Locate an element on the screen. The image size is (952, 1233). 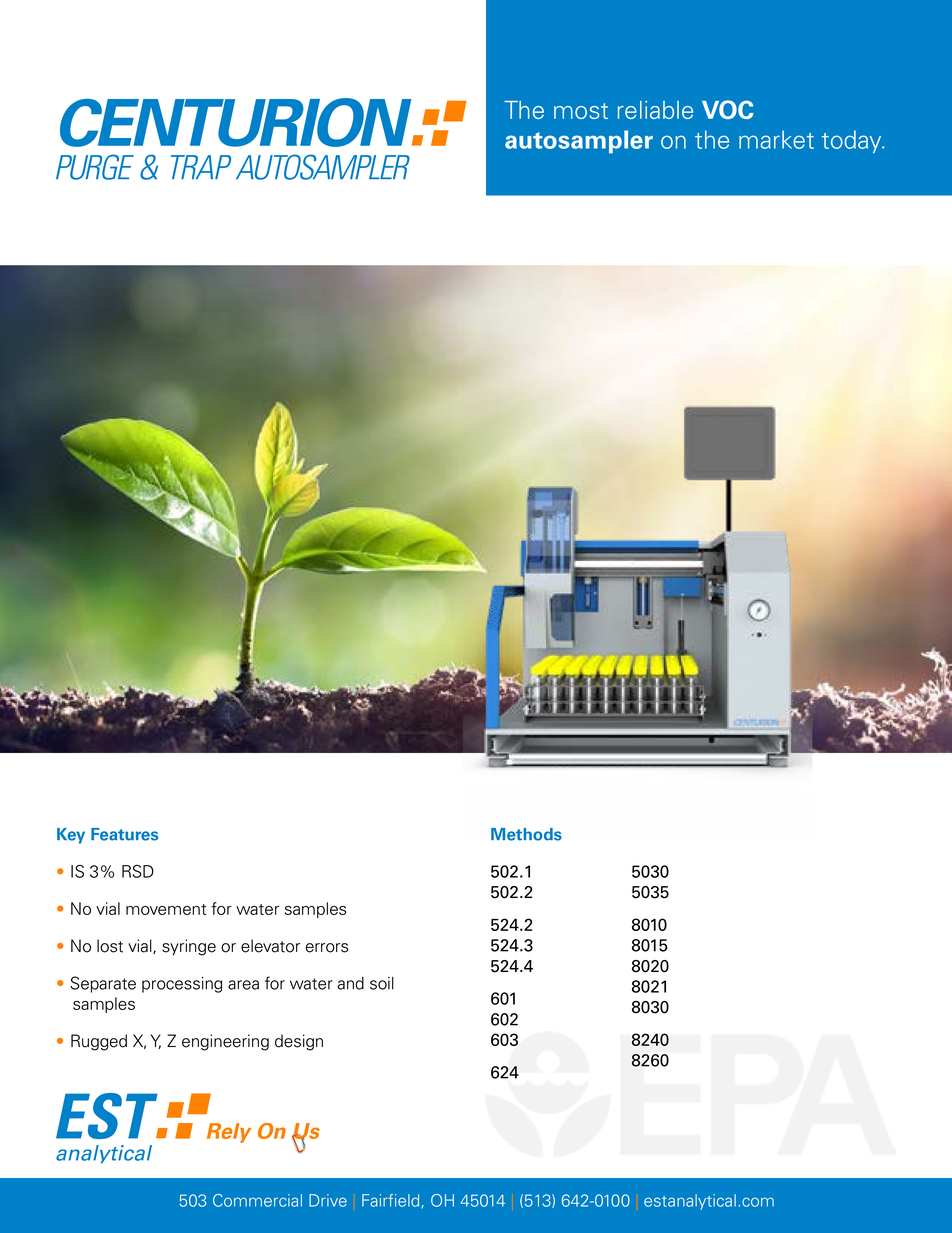
errors is located at coordinates (327, 948).
